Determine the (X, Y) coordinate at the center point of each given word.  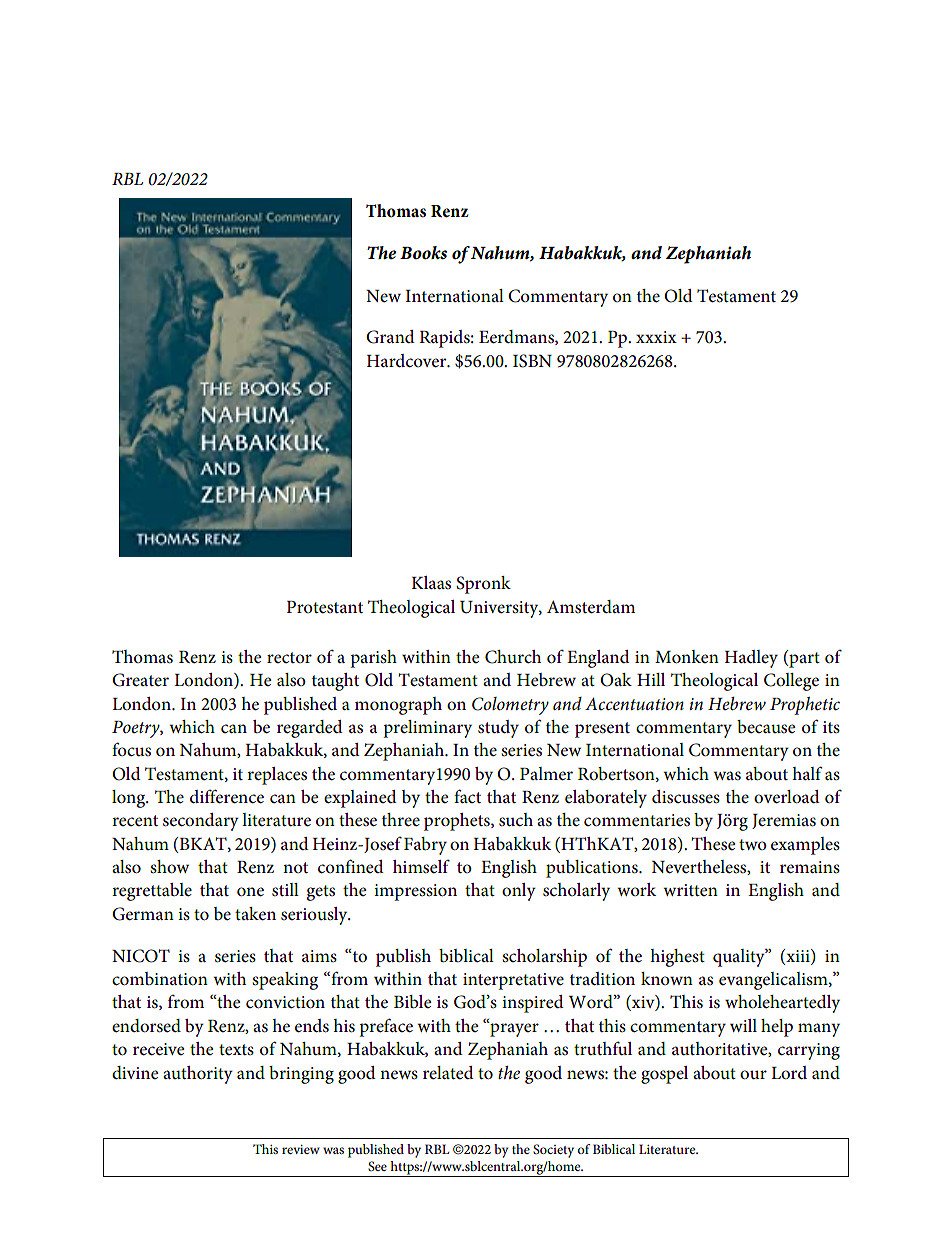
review (301, 1149)
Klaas (431, 583)
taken (255, 914)
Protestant (325, 607)
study (498, 729)
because (766, 727)
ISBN (532, 361)
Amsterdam (591, 607)
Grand (390, 337)
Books (423, 252)
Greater (140, 680)
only (519, 892)
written (690, 890)
